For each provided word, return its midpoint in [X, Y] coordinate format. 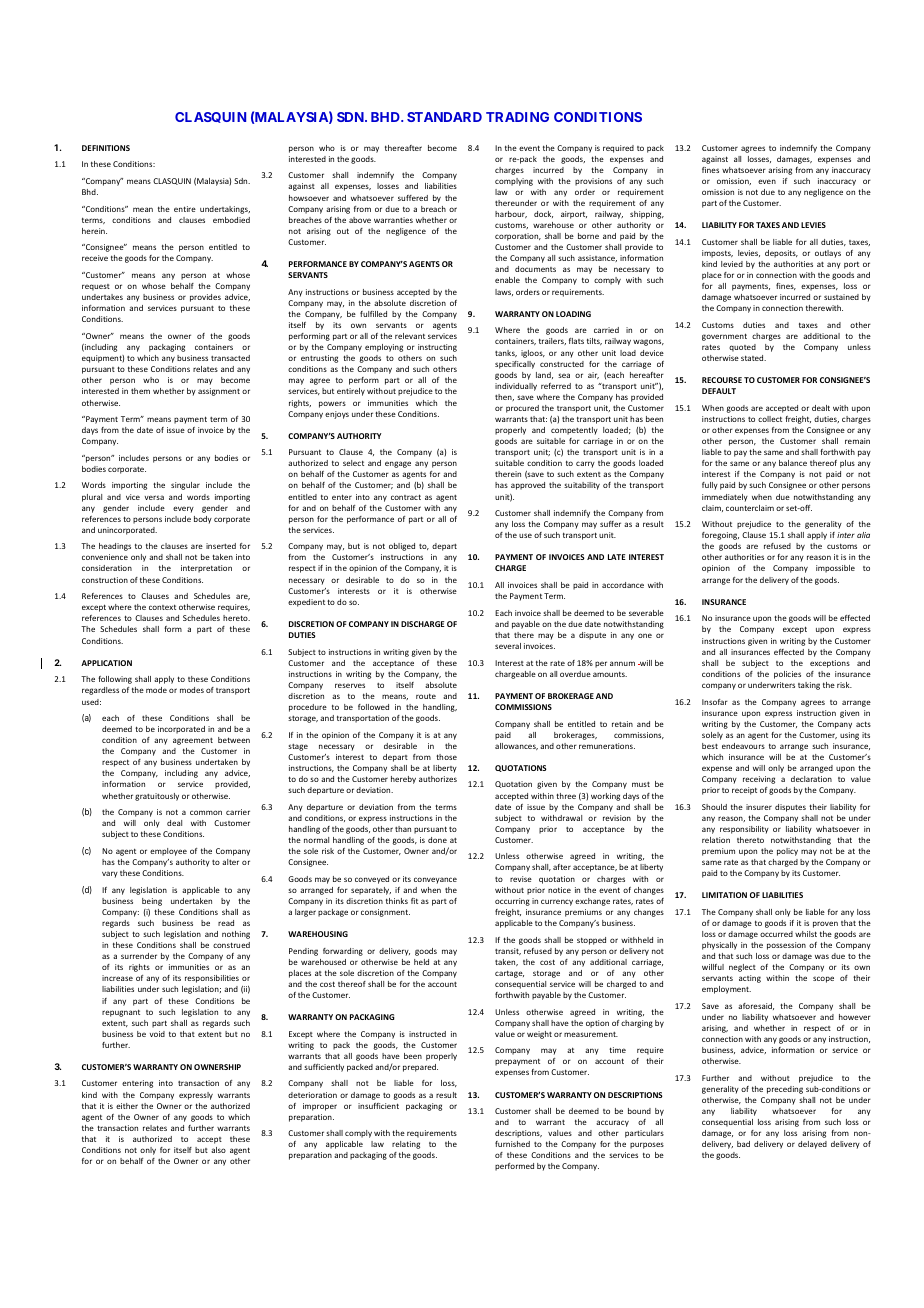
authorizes [438, 779]
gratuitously [157, 797]
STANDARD [444, 117]
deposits [781, 254]
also [218, 1150]
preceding [785, 1090]
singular [185, 486]
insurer [759, 807]
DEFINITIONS [106, 148]
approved [528, 486]
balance [793, 463]
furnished [512, 1144]
